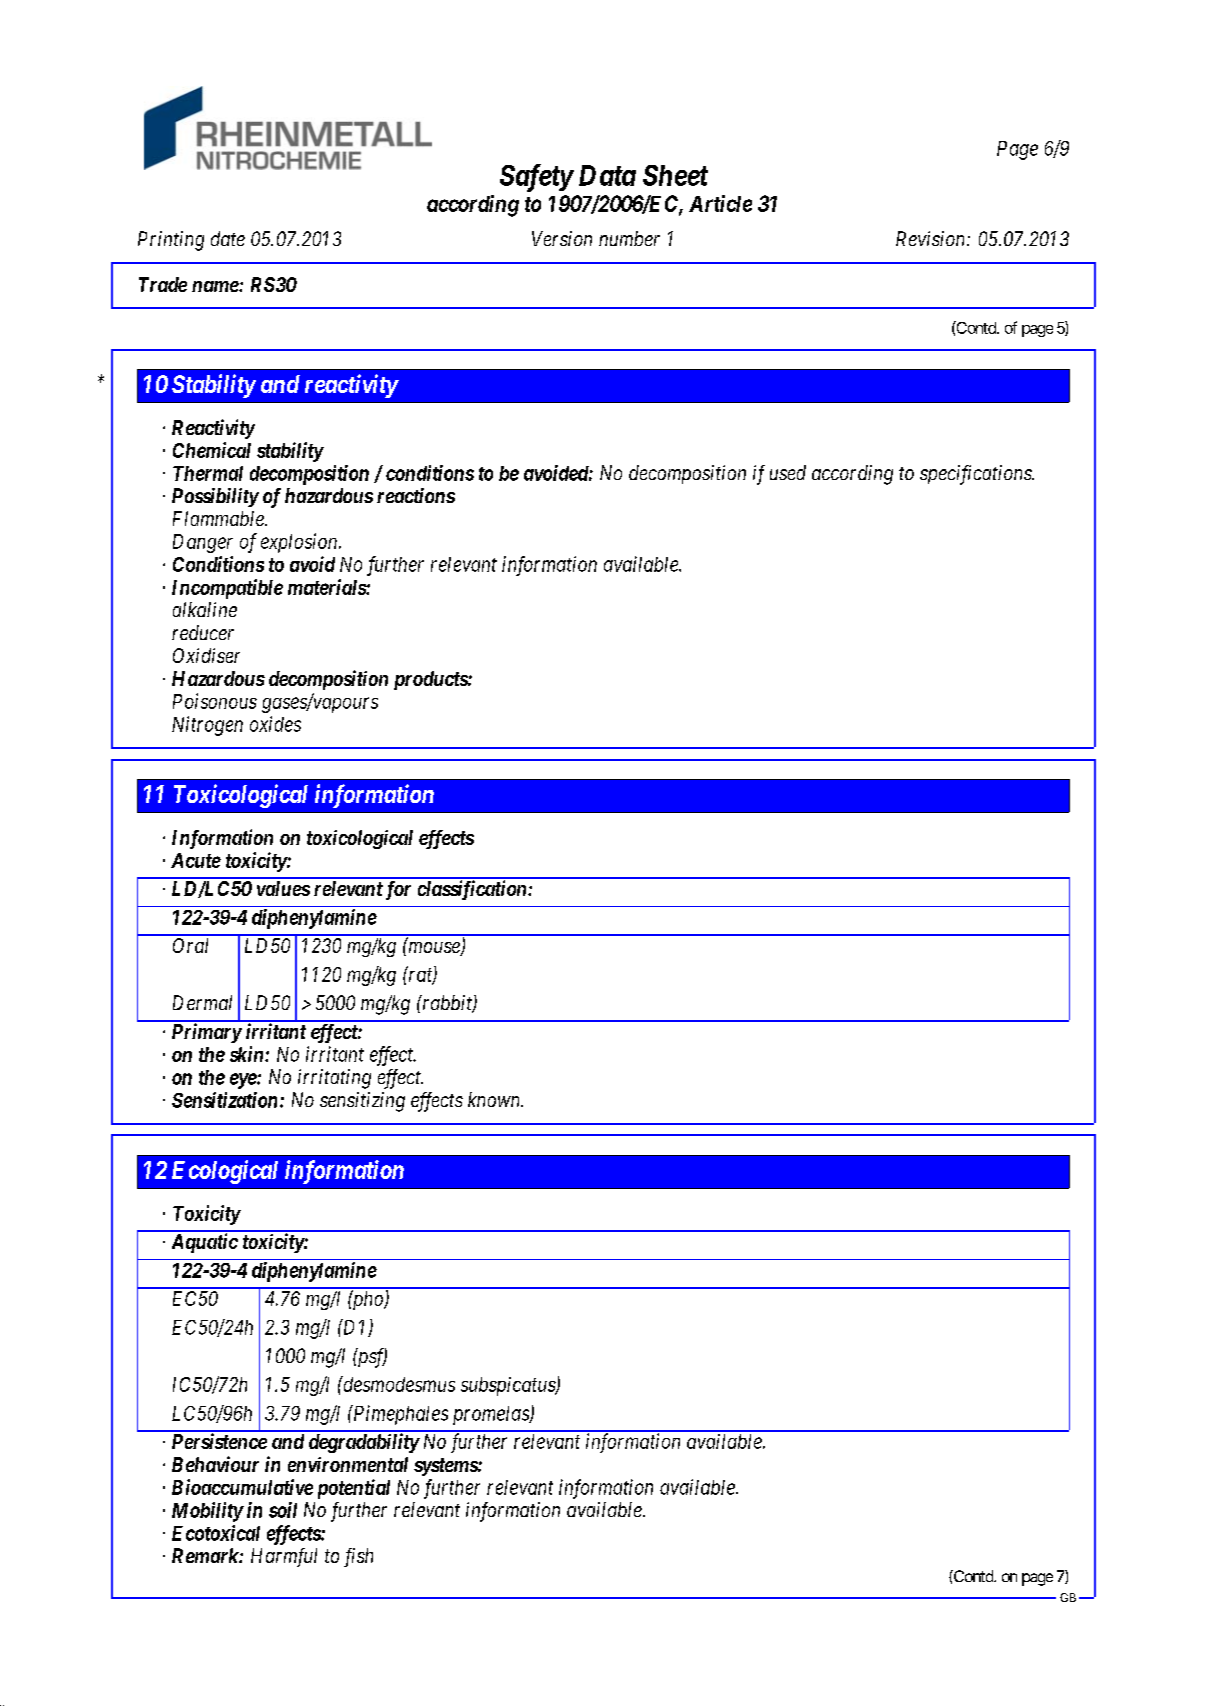 This page has height=1707, width=1207. Describe the element at coordinates (228, 238) in the page. I see `date` at that location.
